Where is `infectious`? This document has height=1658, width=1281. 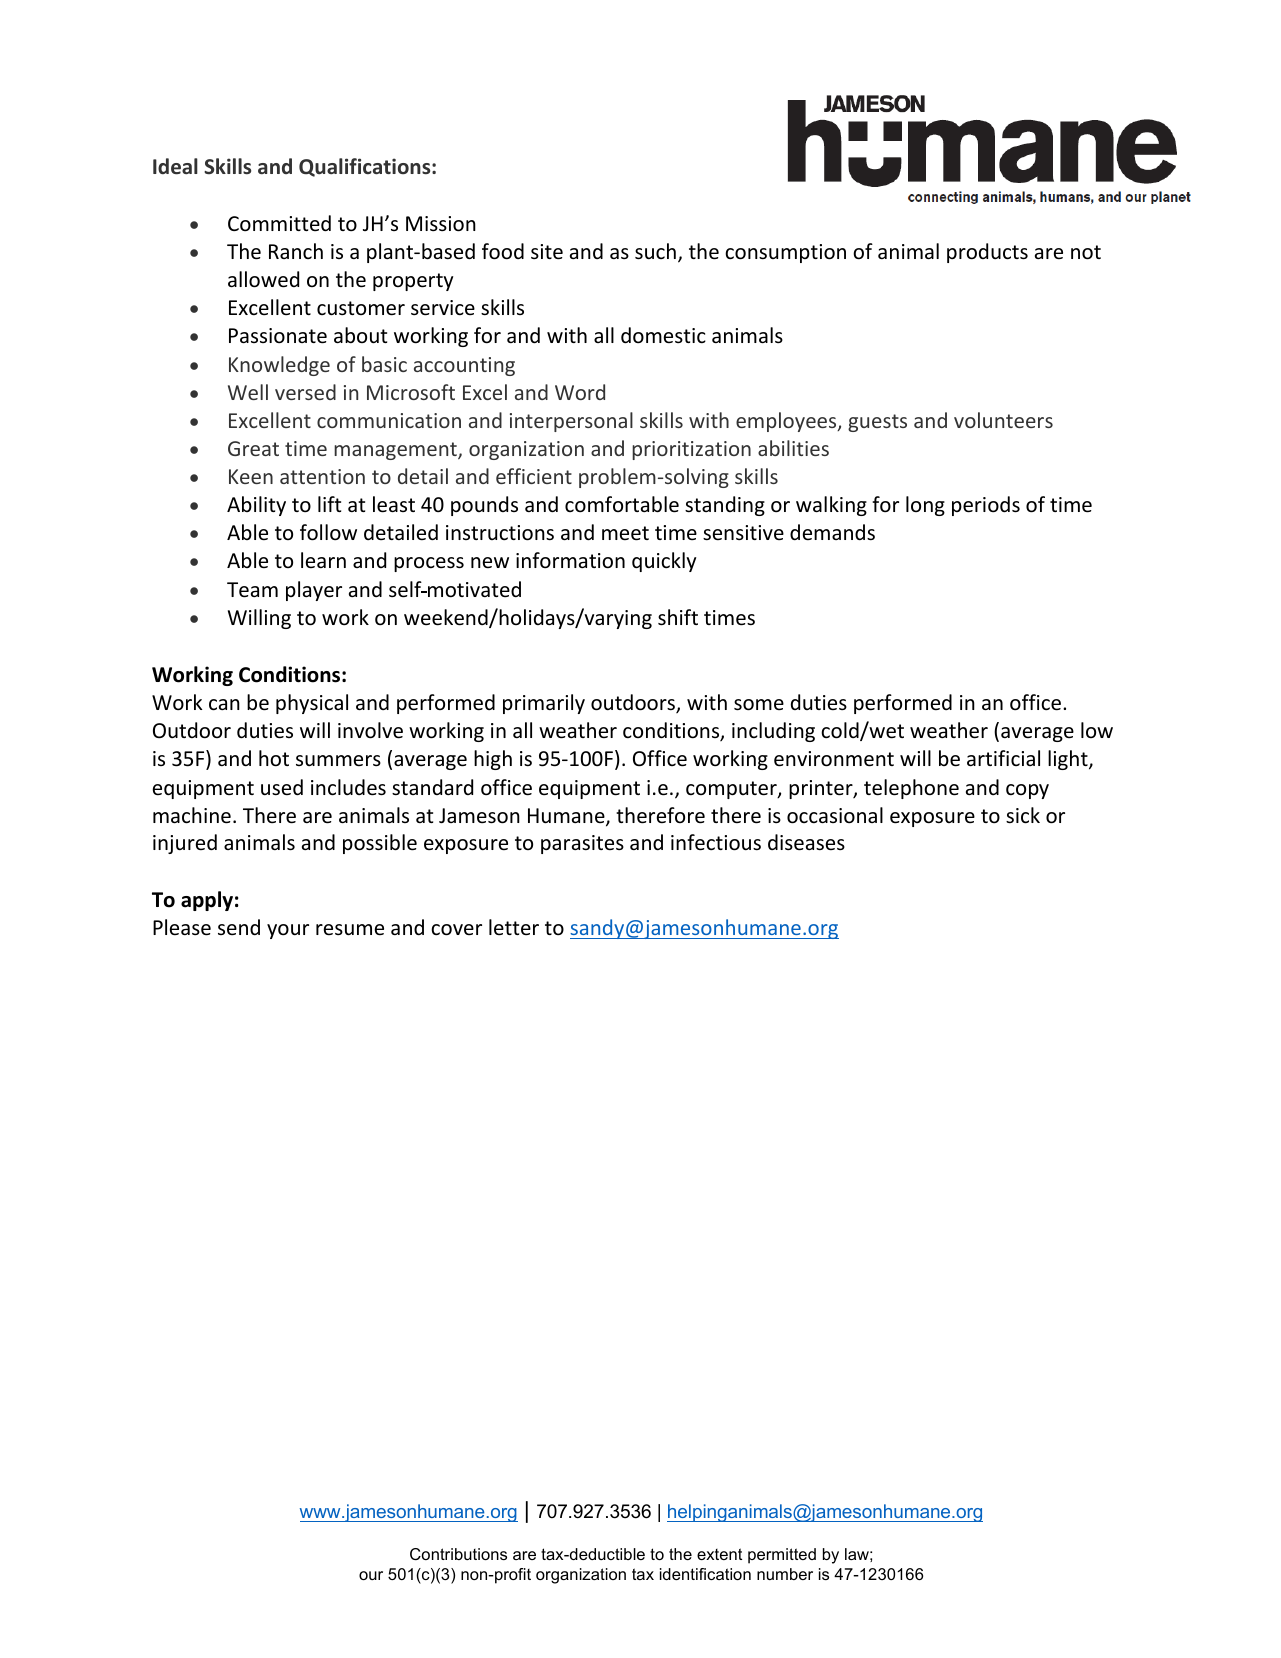
infectious is located at coordinates (716, 842).
